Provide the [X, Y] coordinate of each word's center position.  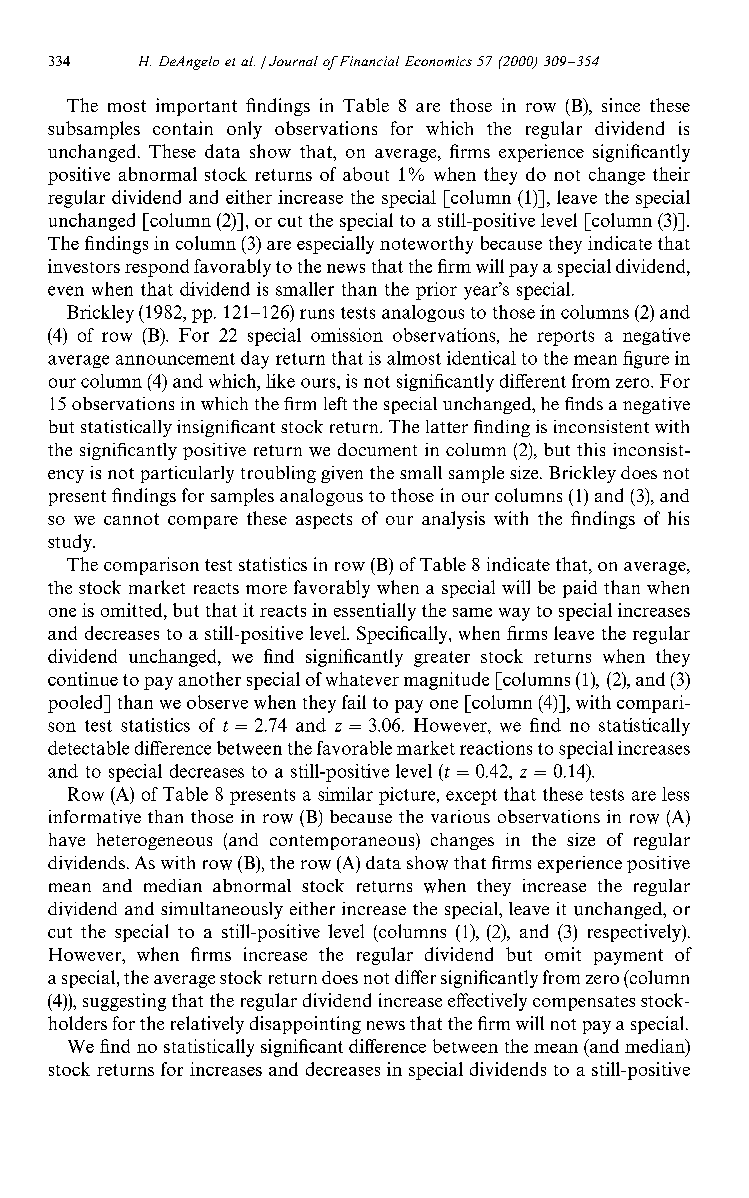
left [335, 403]
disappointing [305, 1025]
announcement [175, 359]
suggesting [124, 1002]
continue [83, 679]
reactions [496, 748]
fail [354, 702]
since [621, 105]
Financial [368, 61]
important [196, 107]
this [591, 449]
